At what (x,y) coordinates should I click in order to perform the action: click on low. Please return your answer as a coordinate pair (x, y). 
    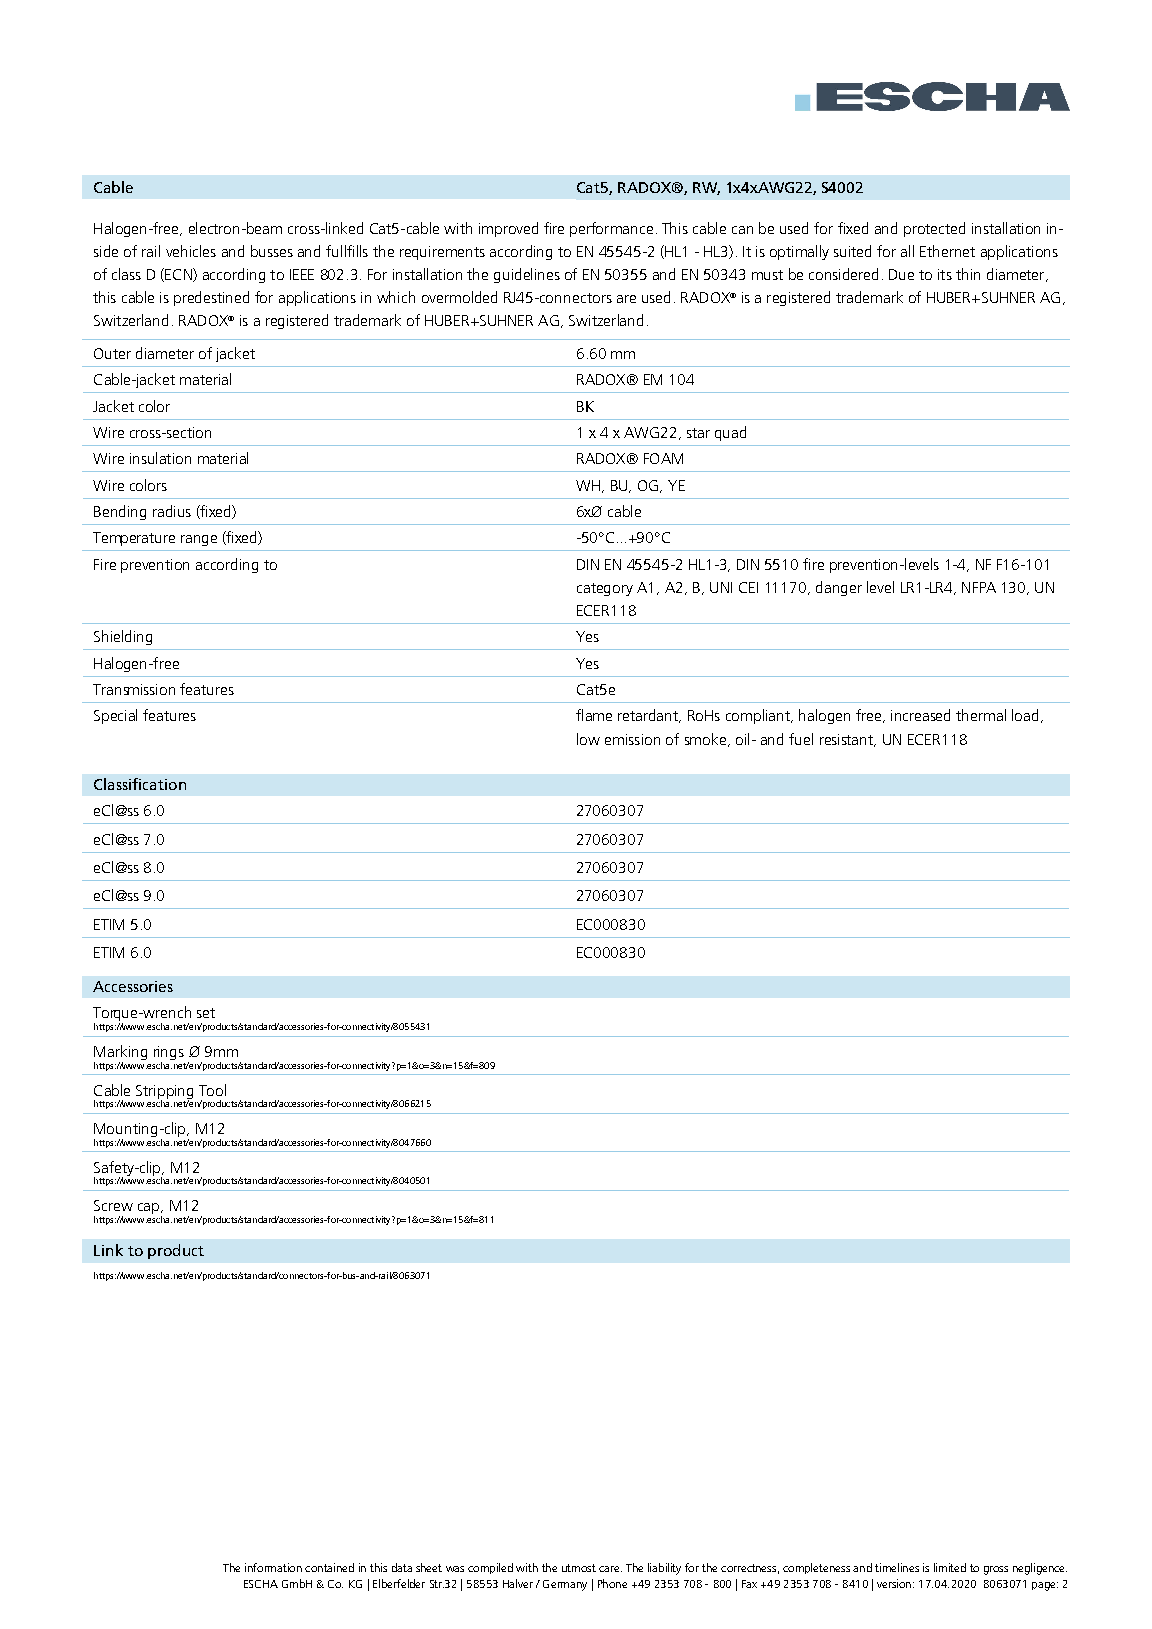
    Looking at the image, I should click on (588, 739).
